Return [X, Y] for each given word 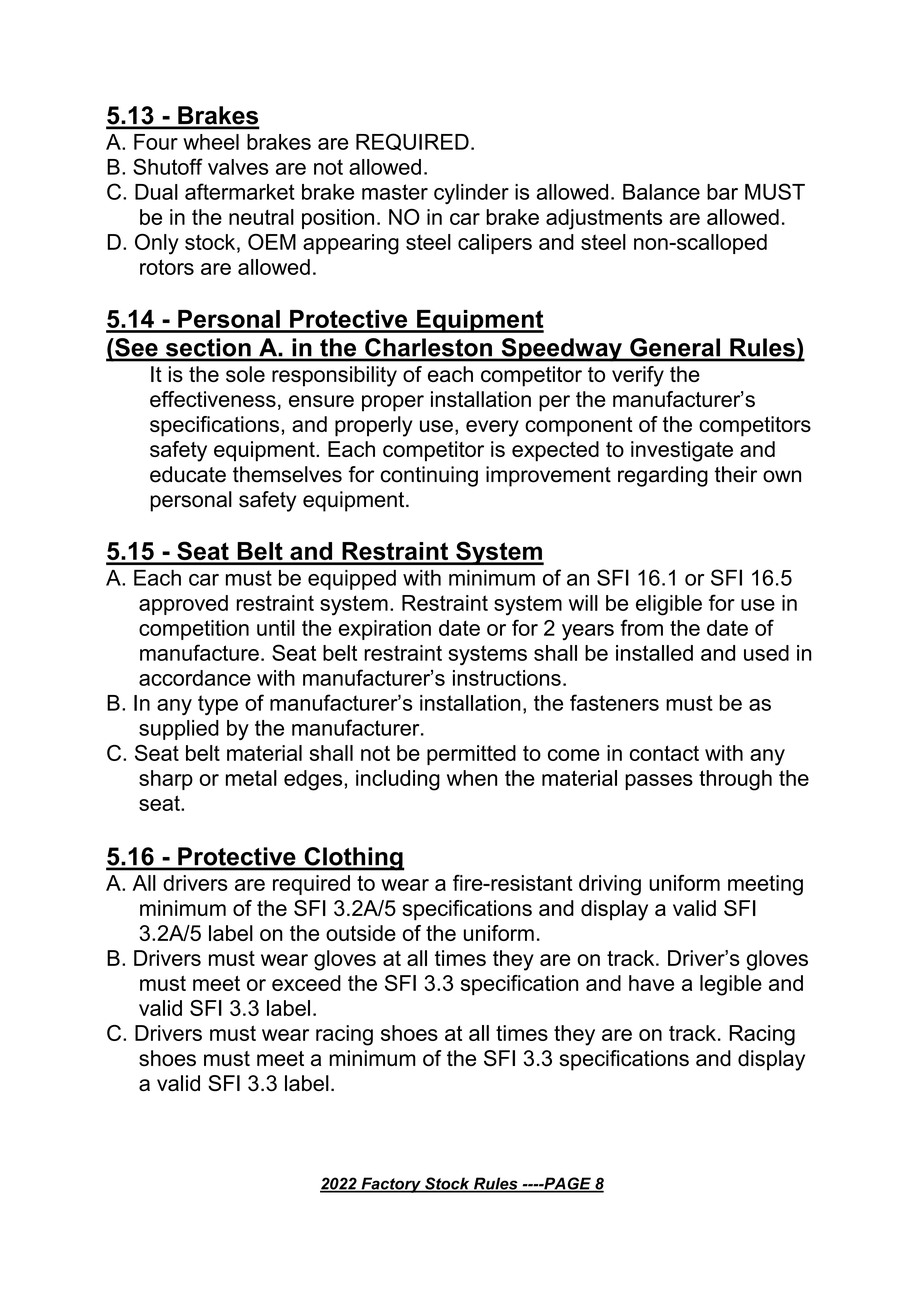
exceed [306, 983]
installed [654, 653]
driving [610, 885]
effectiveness [213, 399]
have [651, 983]
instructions [507, 678]
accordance [195, 678]
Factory [391, 1185]
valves [238, 167]
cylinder [471, 194]
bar [722, 192]
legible [731, 985]
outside [361, 933]
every [492, 428]
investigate [682, 451]
